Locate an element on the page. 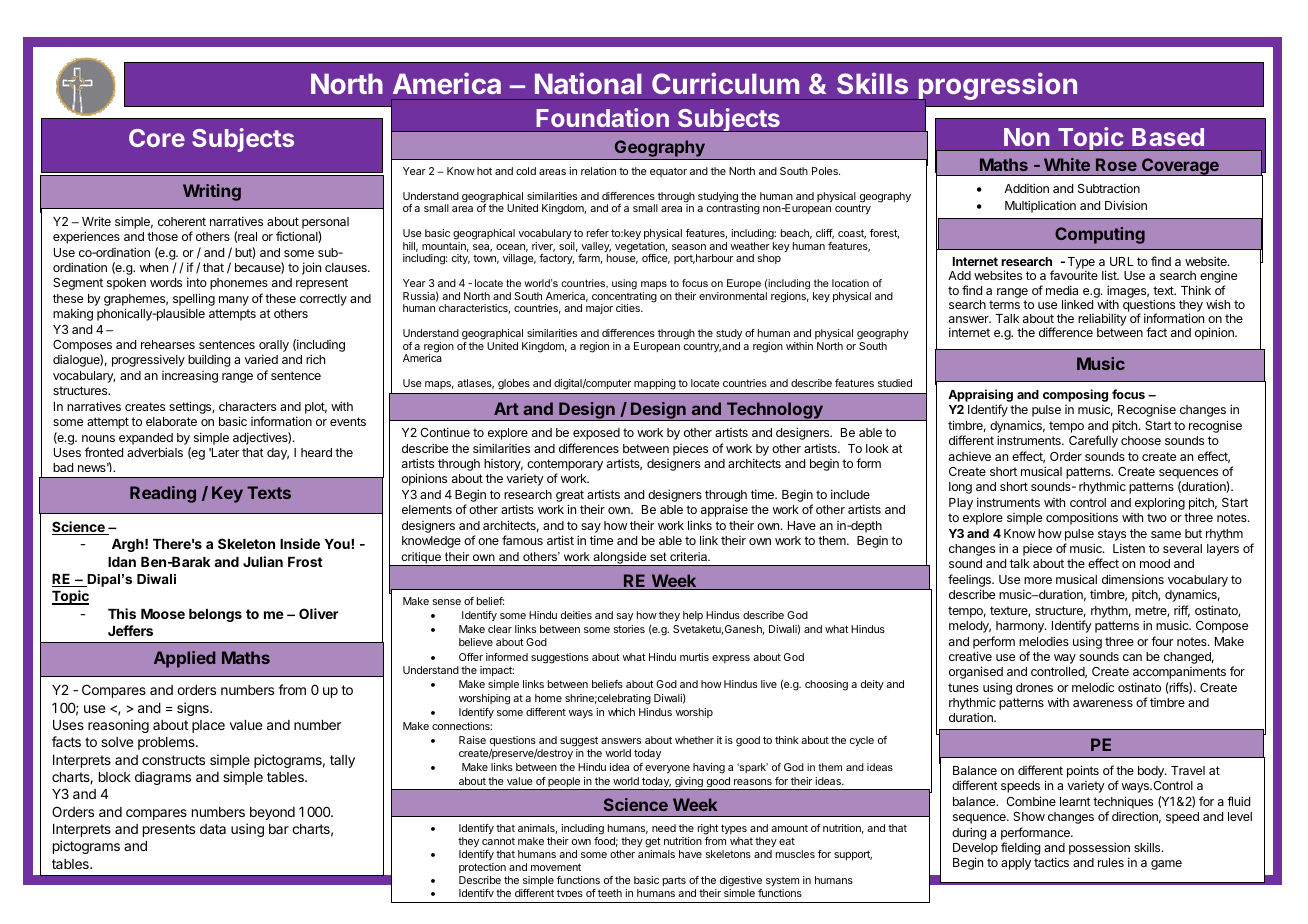  great is located at coordinates (570, 497).
